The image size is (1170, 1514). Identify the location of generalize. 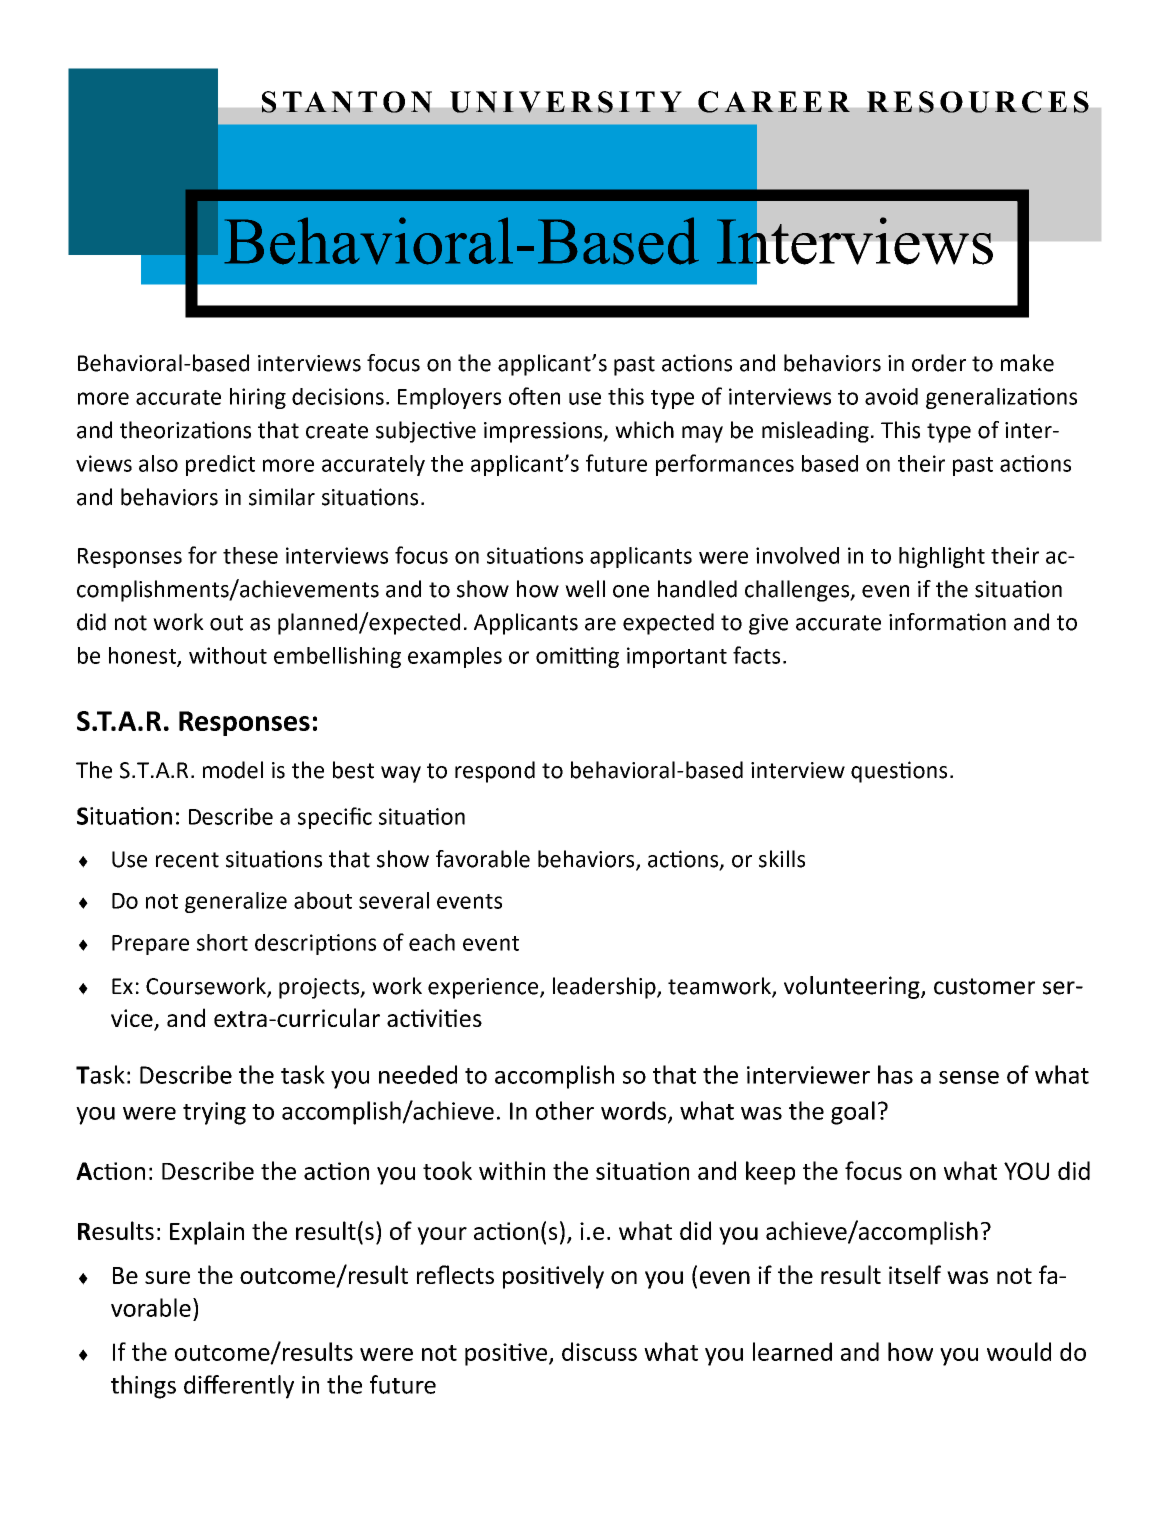
(236, 902).
